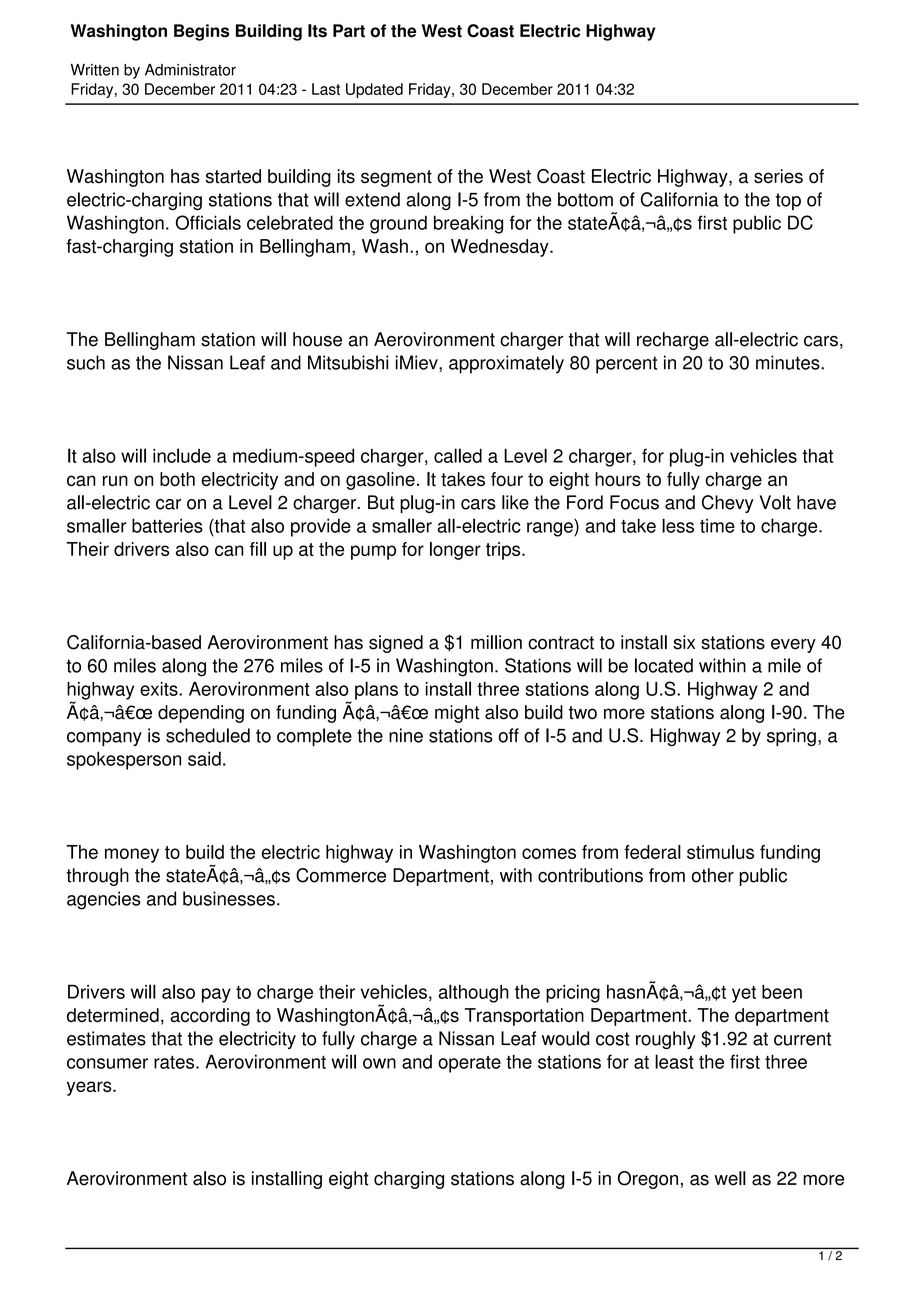 The height and width of the screenshot is (1308, 924). What do you see at coordinates (789, 362) in the screenshot?
I see `minutes` at bounding box center [789, 362].
